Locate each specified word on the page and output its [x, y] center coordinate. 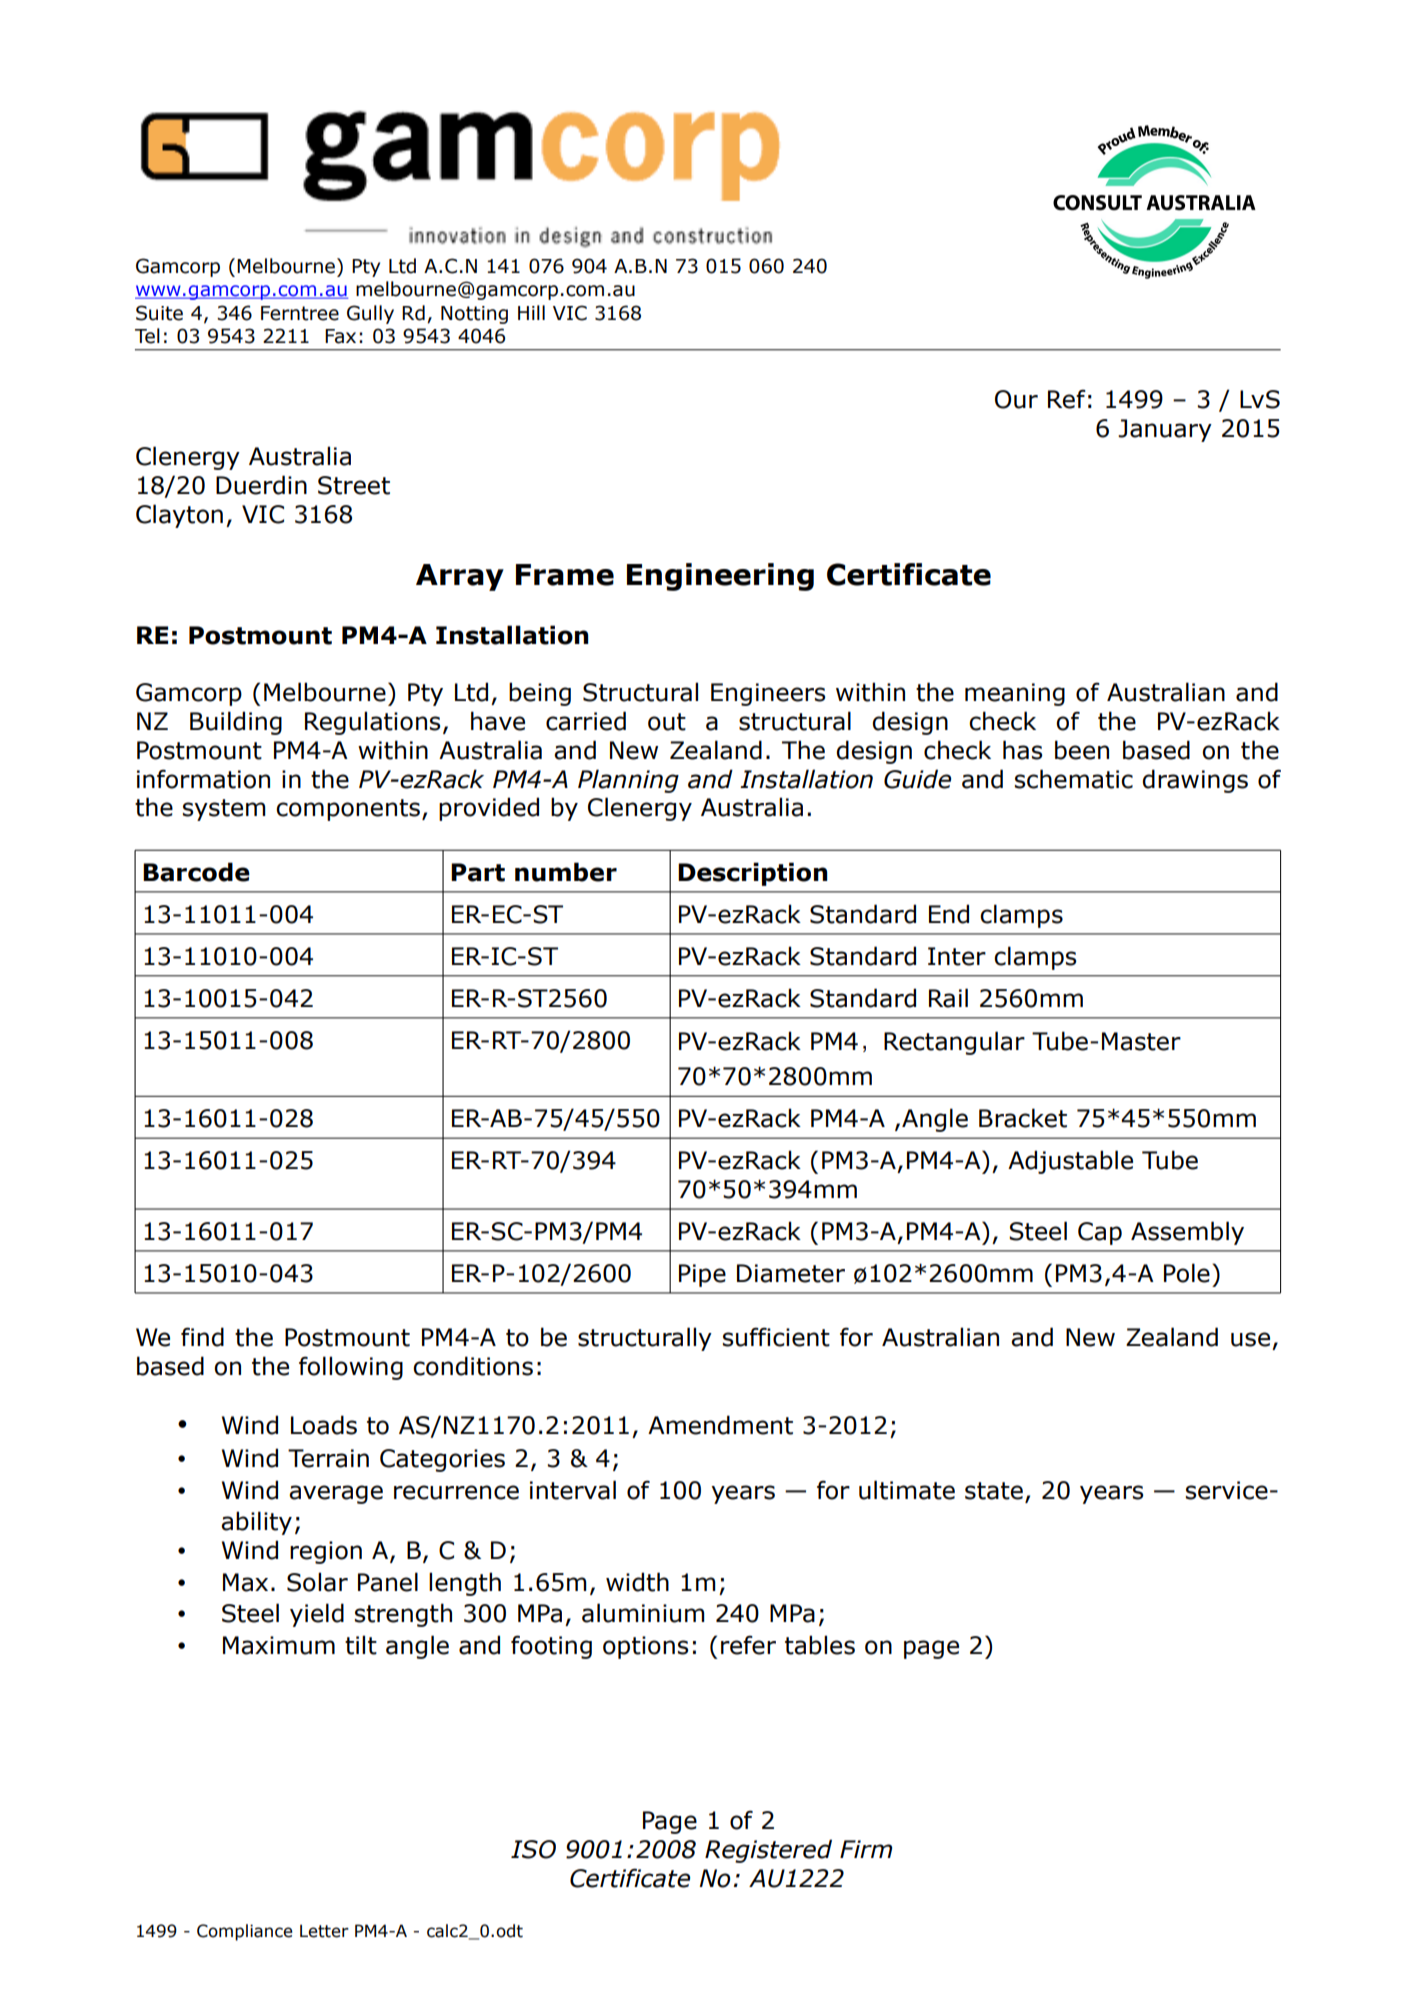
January [1165, 430]
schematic [1074, 779]
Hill [531, 312]
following [351, 1368]
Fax [340, 336]
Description [753, 874]
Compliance [245, 1932]
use [1250, 1339]
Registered [768, 1851]
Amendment [720, 1425]
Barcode [196, 872]
